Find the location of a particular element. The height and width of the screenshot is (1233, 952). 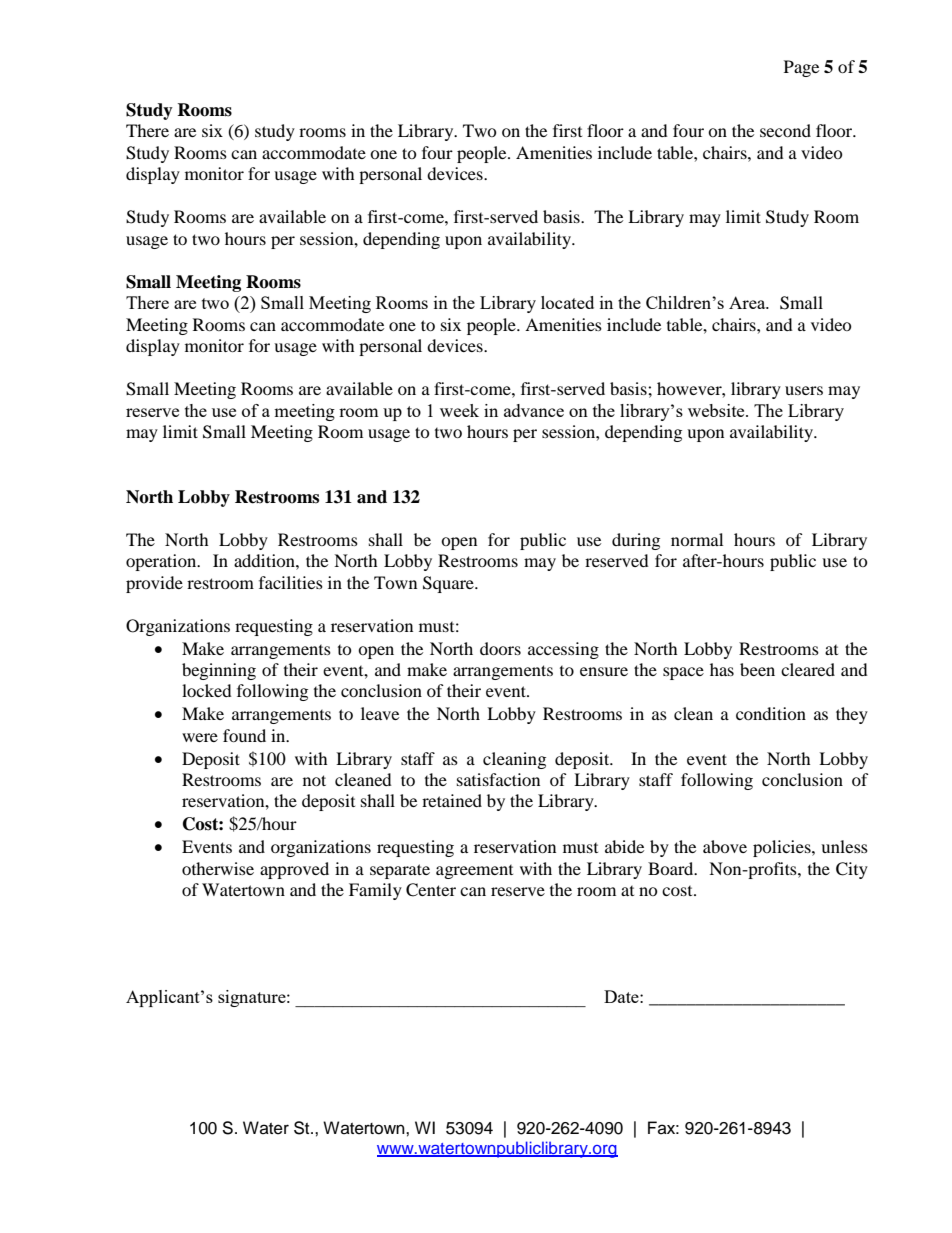

advance is located at coordinates (534, 410).
